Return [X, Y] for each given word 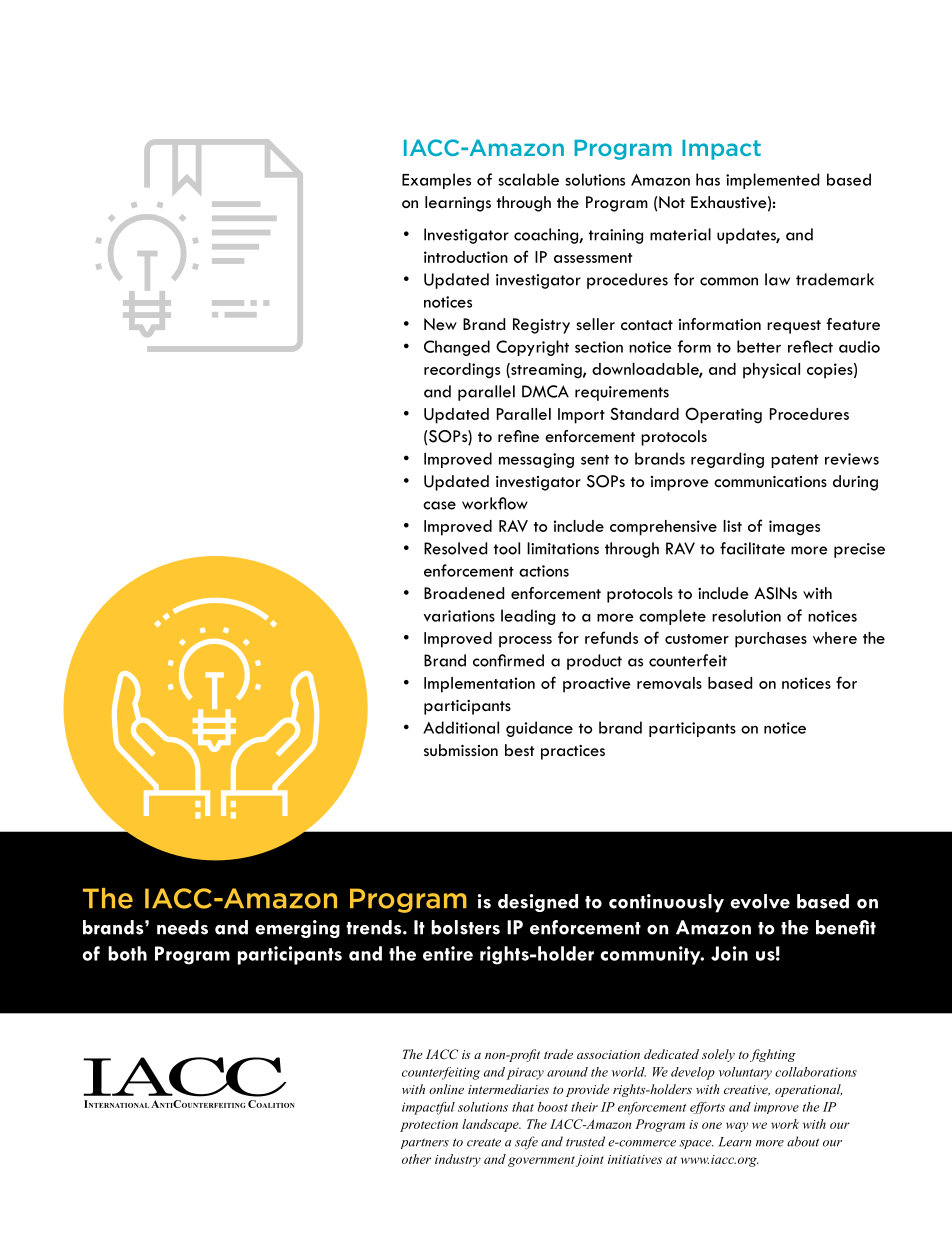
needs [182, 927]
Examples [436, 181]
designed [538, 903]
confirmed [508, 660]
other [416, 1159]
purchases [771, 640]
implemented [772, 181]
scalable [528, 179]
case [439, 505]
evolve [760, 901]
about [803, 1141]
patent [795, 461]
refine [518, 436]
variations [459, 616]
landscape [491, 1125]
